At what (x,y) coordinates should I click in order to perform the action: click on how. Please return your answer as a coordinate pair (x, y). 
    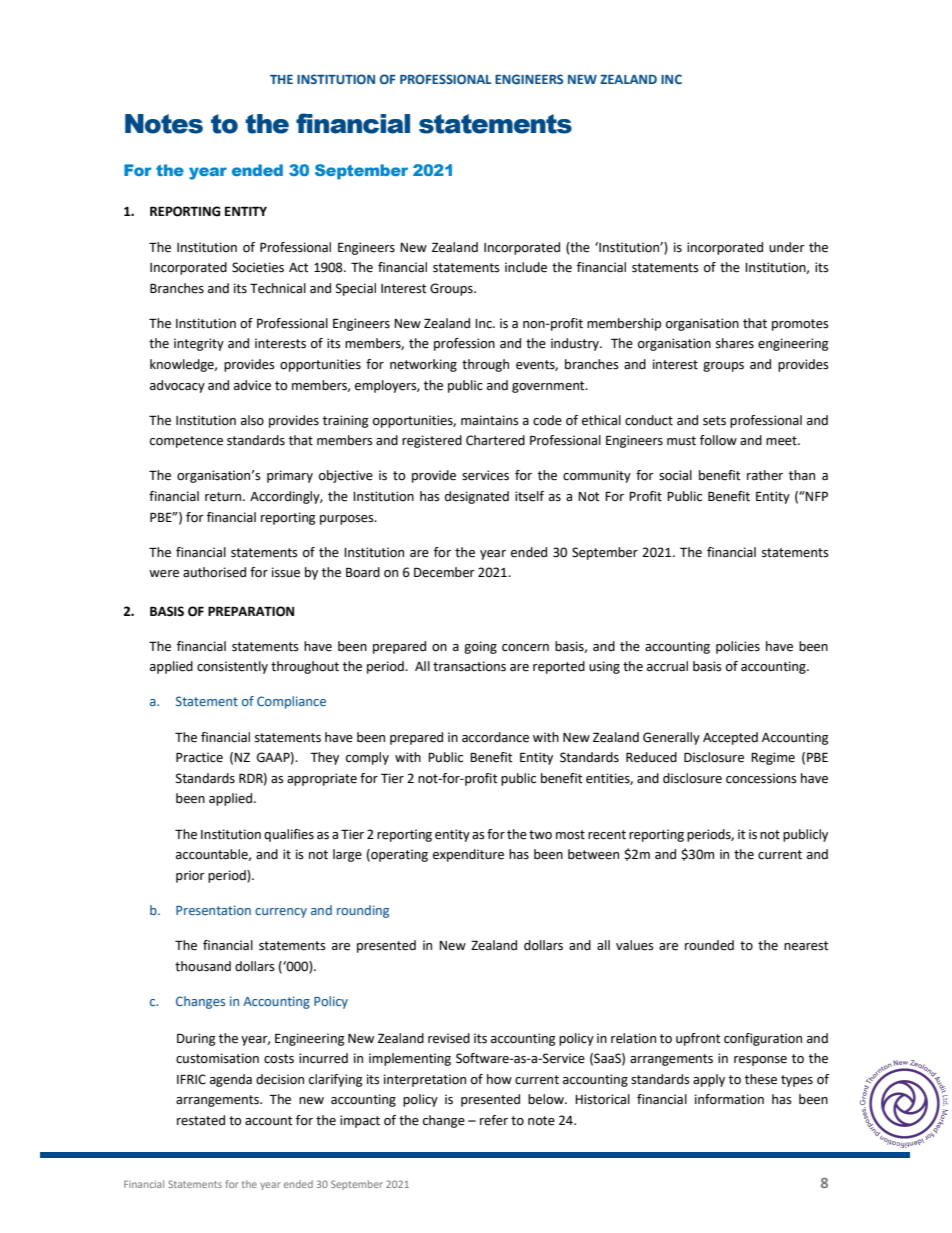
    Looking at the image, I should click on (499, 1079).
